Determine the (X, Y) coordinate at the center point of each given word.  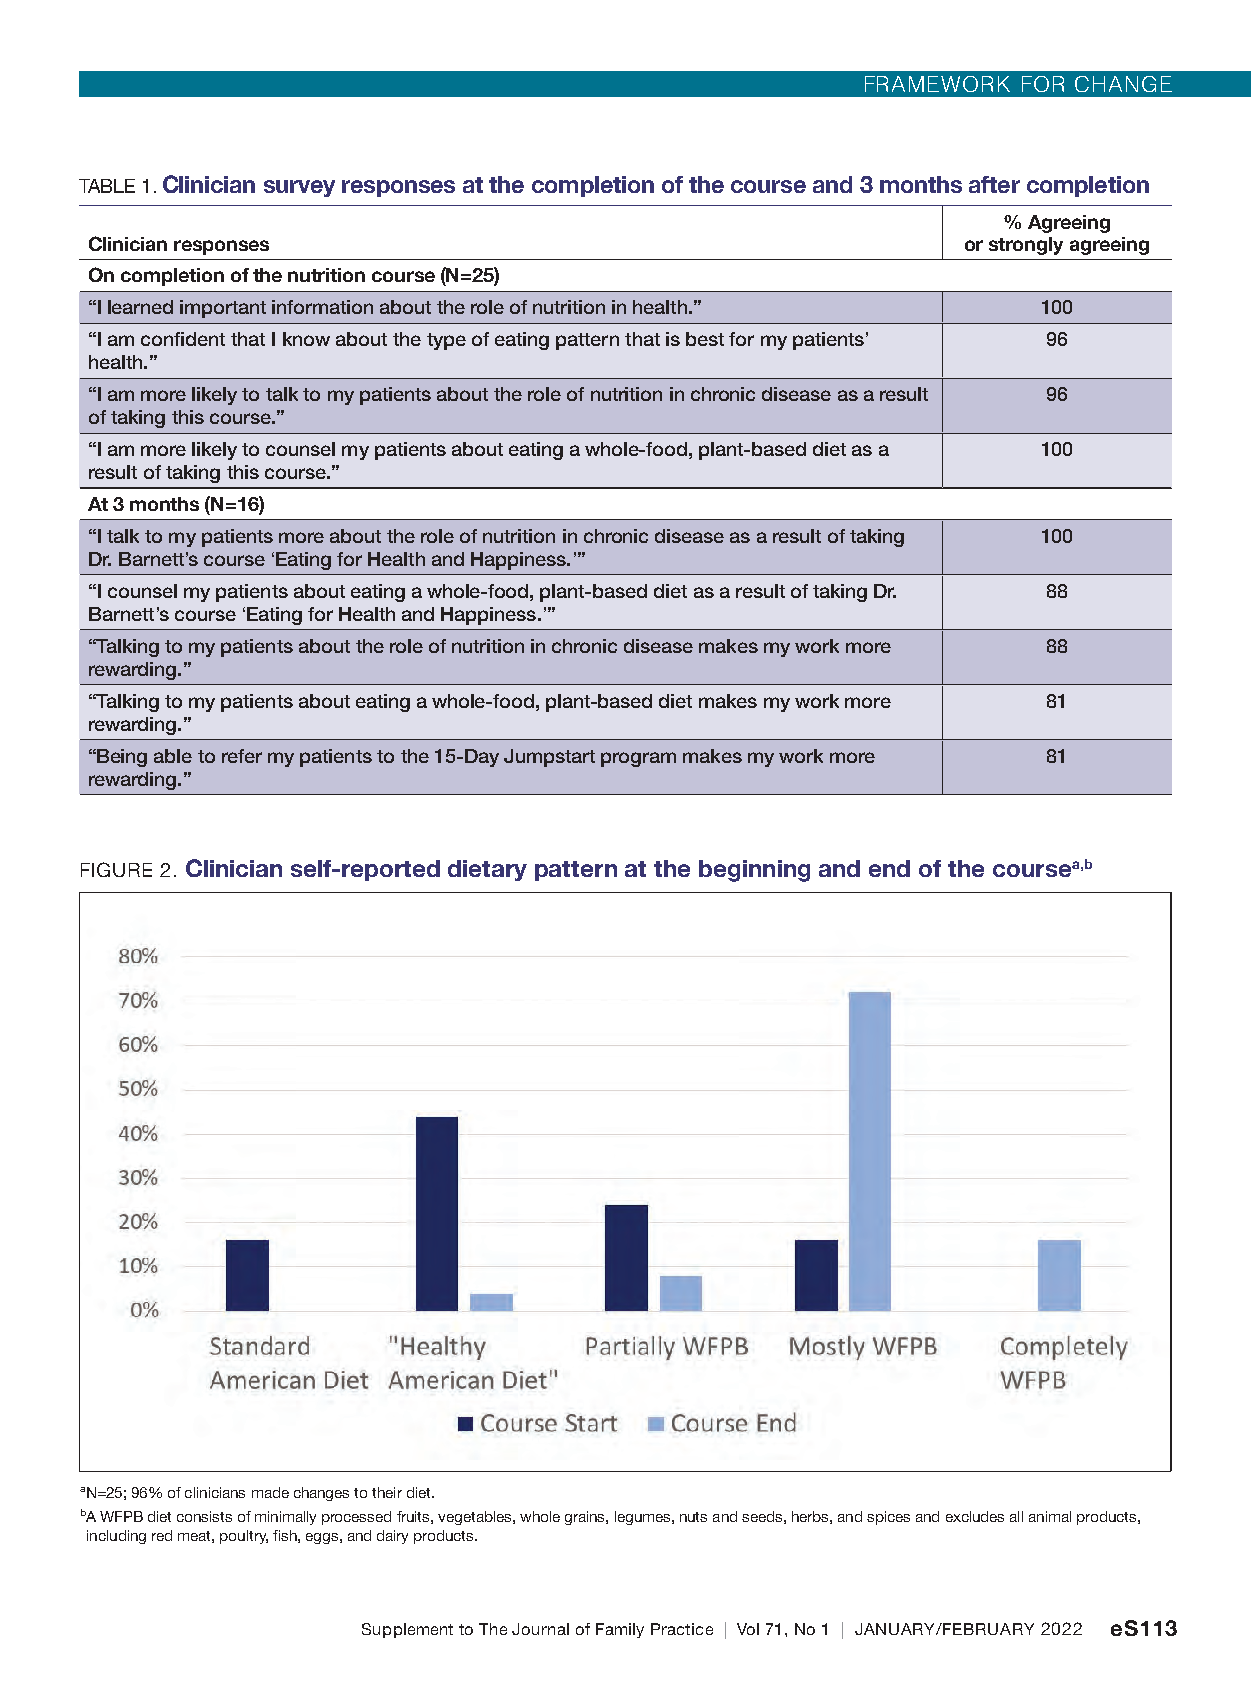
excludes (975, 1516)
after (994, 184)
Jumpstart (549, 758)
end (889, 868)
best (705, 339)
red (162, 1535)
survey (299, 188)
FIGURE (116, 869)
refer (242, 756)
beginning (754, 871)
